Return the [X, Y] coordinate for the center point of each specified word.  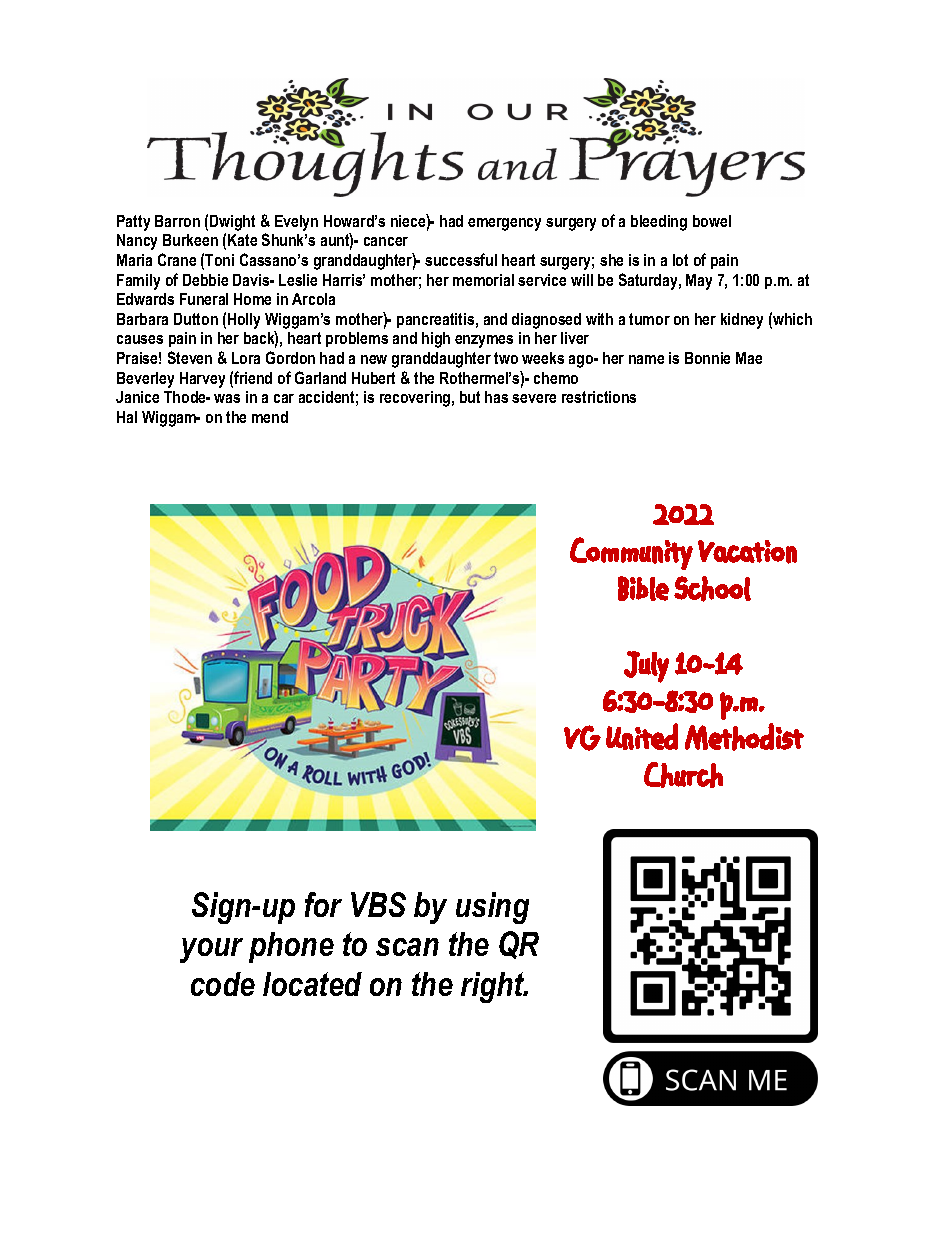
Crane [177, 259]
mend [270, 417]
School [712, 589]
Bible [643, 588]
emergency [504, 224]
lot [680, 260]
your [211, 950]
